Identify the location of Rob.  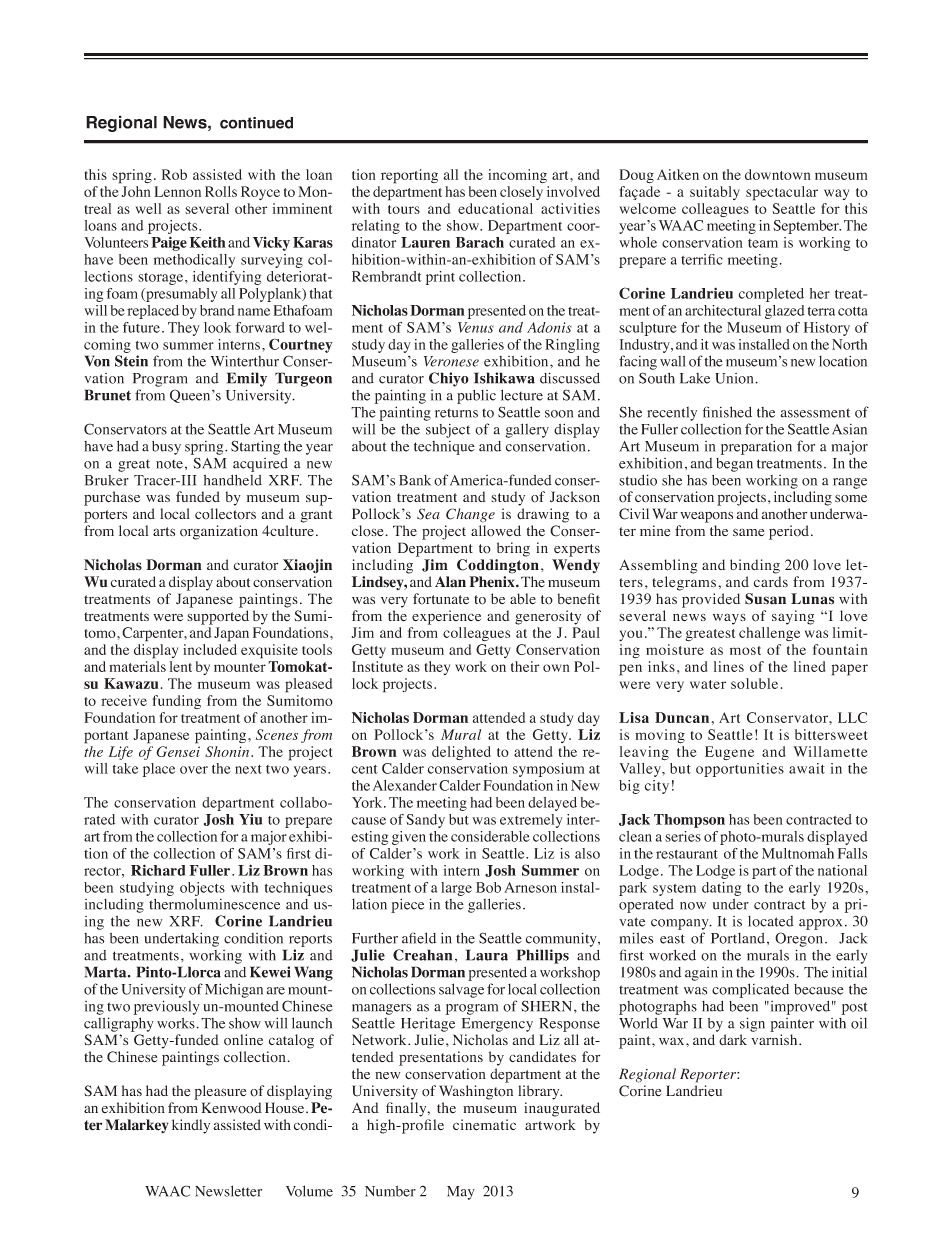
(174, 174).
